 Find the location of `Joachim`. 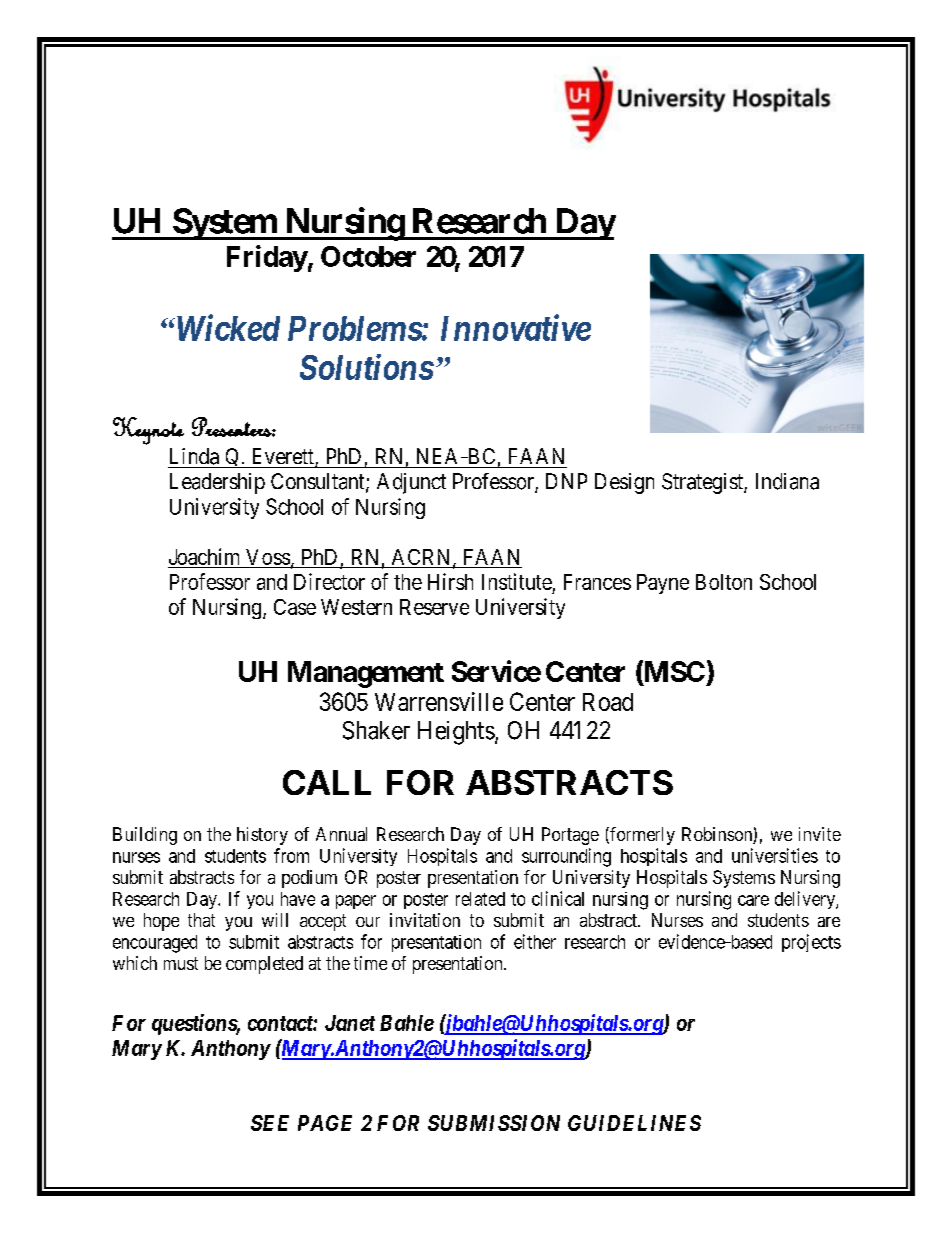

Joachim is located at coordinates (204, 556).
